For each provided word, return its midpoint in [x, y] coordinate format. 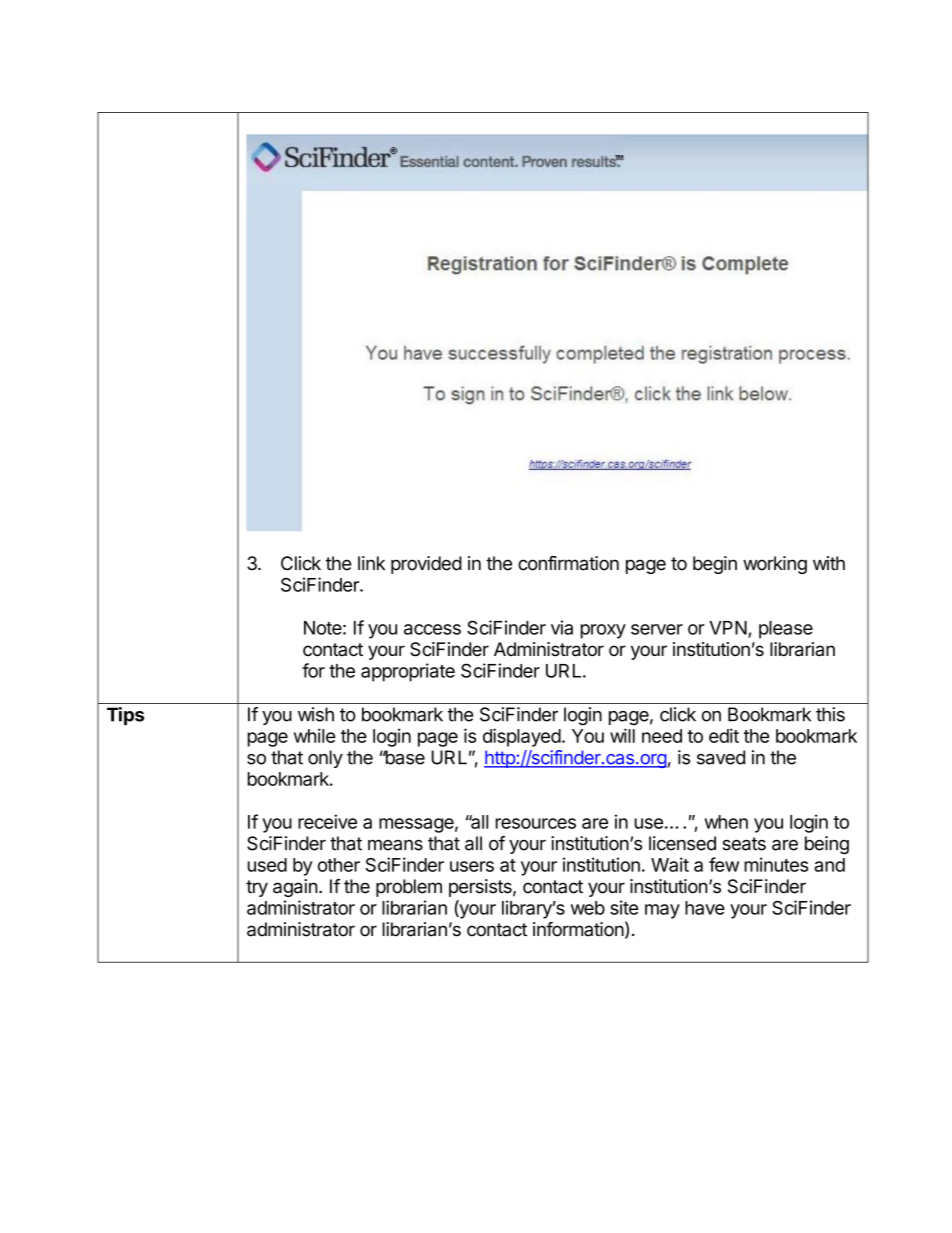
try [257, 888]
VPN [728, 628]
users [472, 866]
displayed [522, 737]
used [267, 865]
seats [744, 844]
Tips [125, 716]
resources [536, 823]
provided [426, 565]
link [371, 563]
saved [721, 757]
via [562, 627]
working [775, 565]
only [325, 759]
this [830, 714]
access [432, 629]
